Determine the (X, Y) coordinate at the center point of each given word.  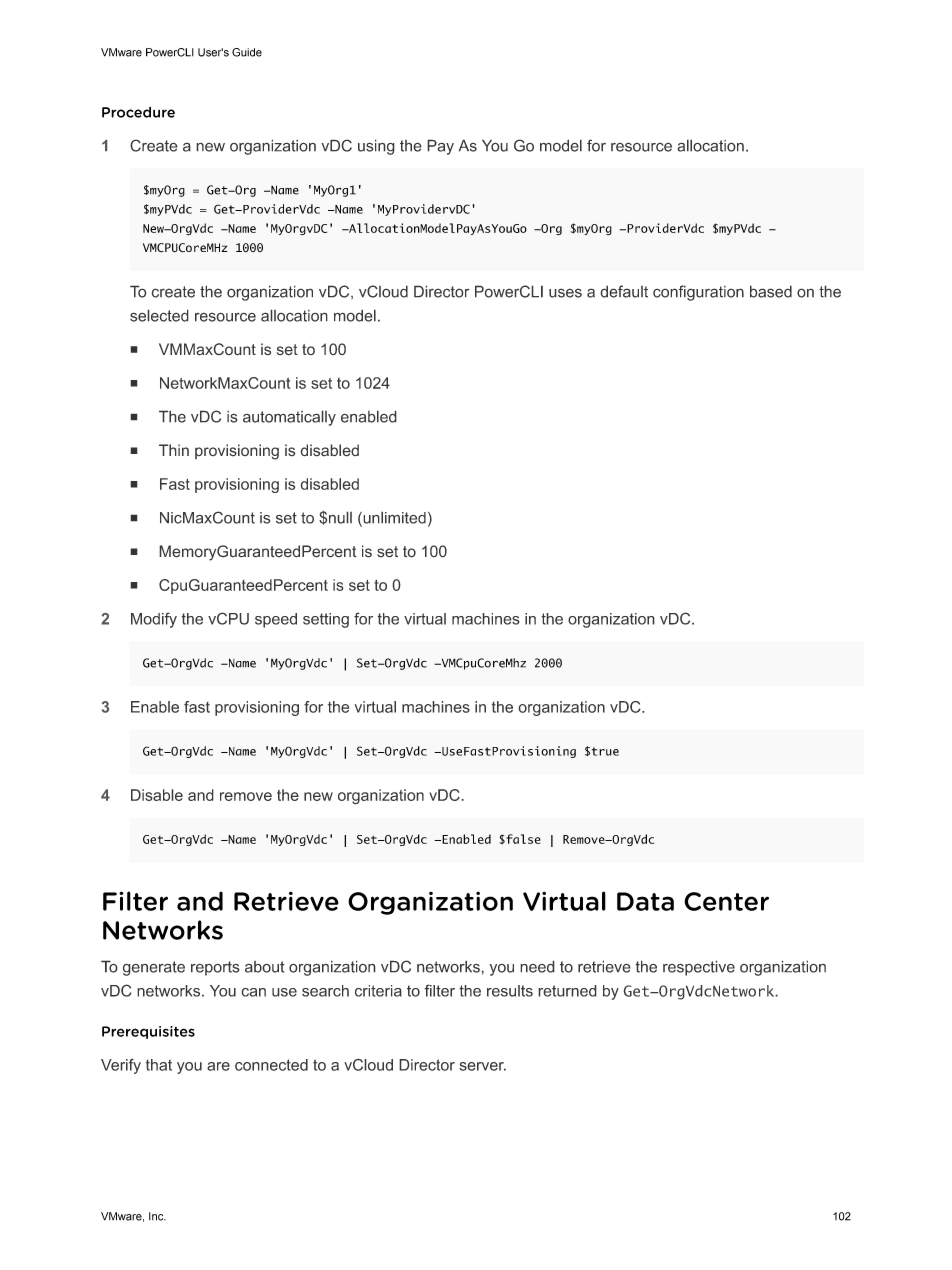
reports (215, 968)
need (537, 966)
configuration (698, 293)
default (624, 291)
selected (159, 315)
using (376, 147)
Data (645, 901)
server (482, 1066)
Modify (154, 620)
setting (326, 620)
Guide (247, 52)
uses (565, 293)
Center (726, 901)
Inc (157, 1216)
